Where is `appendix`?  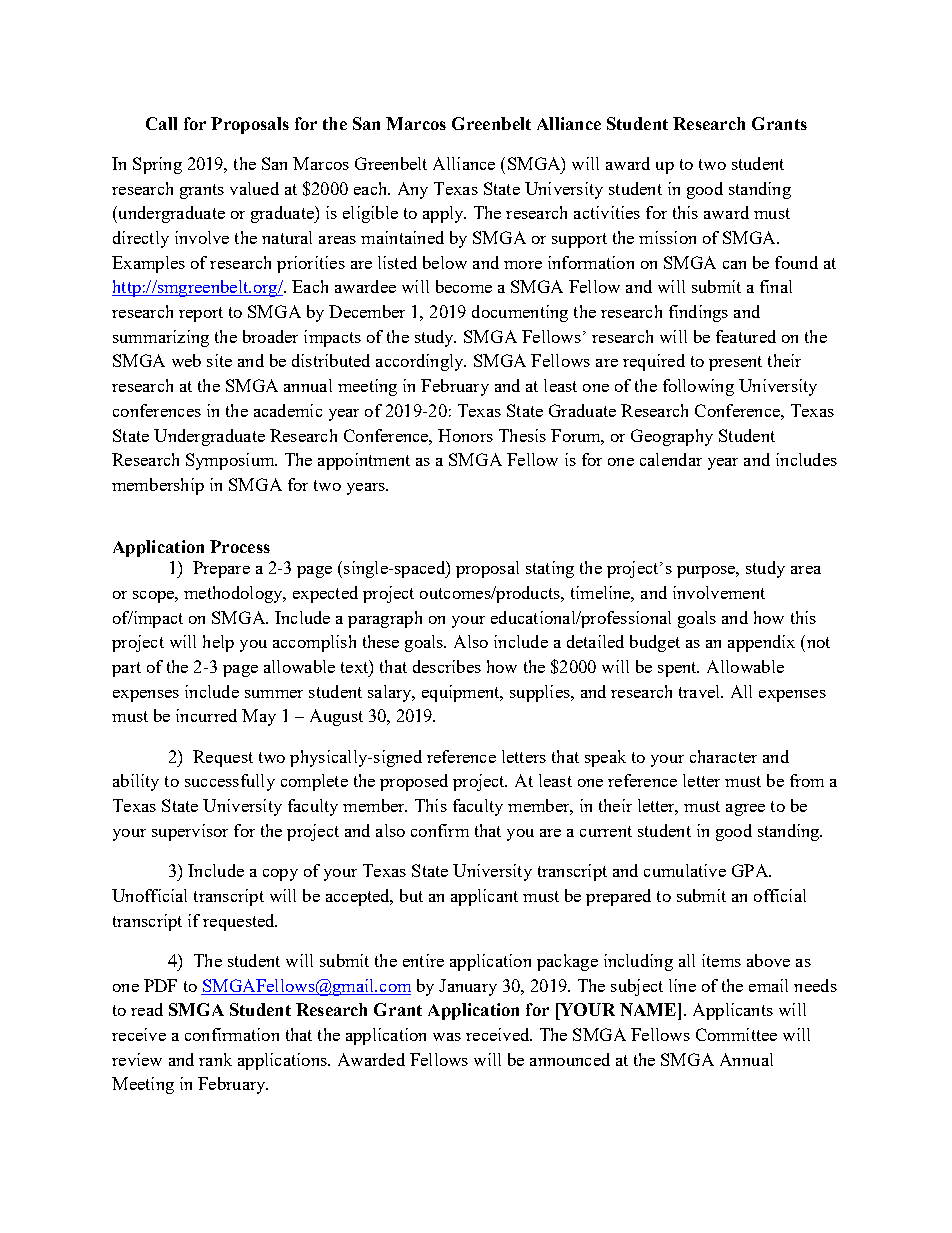
appendix is located at coordinates (761, 643).
